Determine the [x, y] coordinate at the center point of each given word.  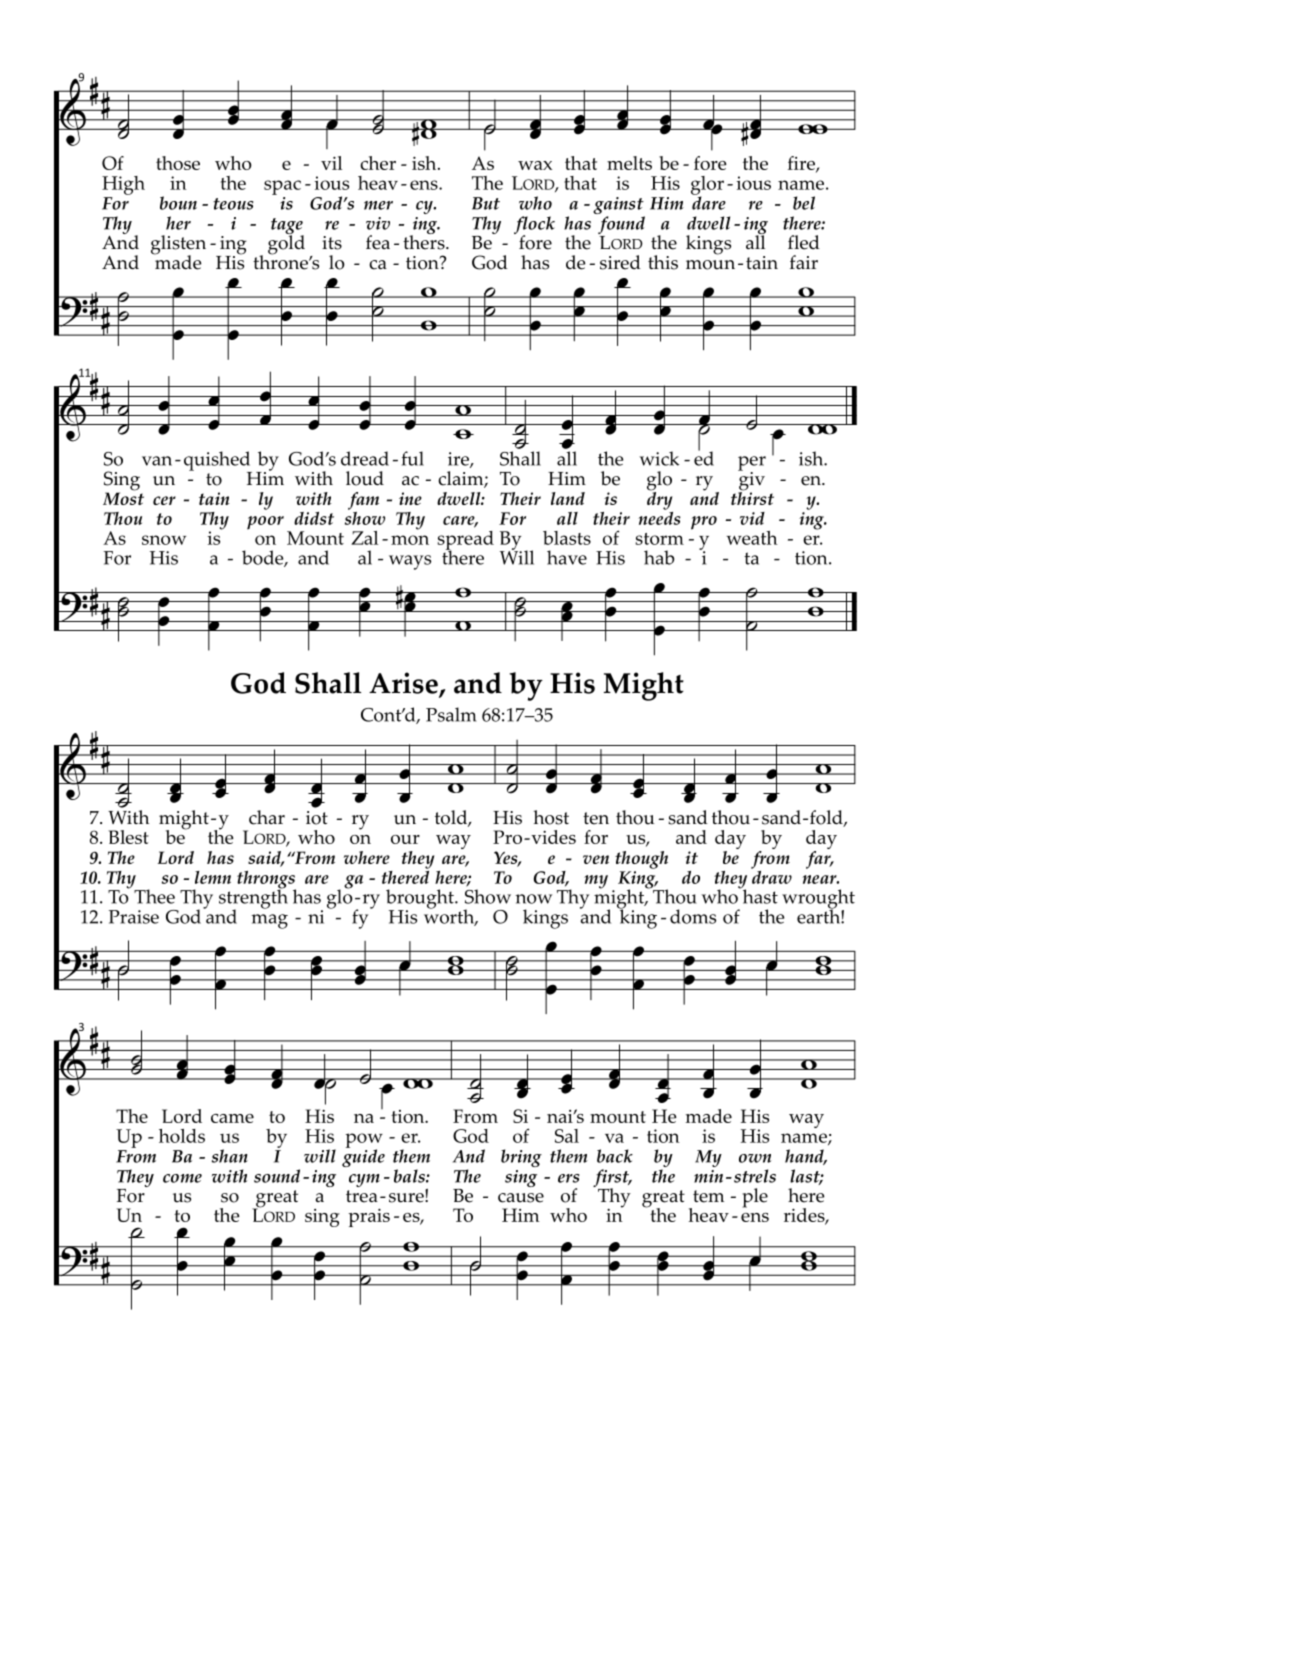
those [178, 163]
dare [709, 202]
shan [230, 1156]
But [486, 203]
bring [521, 1158]
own [755, 1158]
